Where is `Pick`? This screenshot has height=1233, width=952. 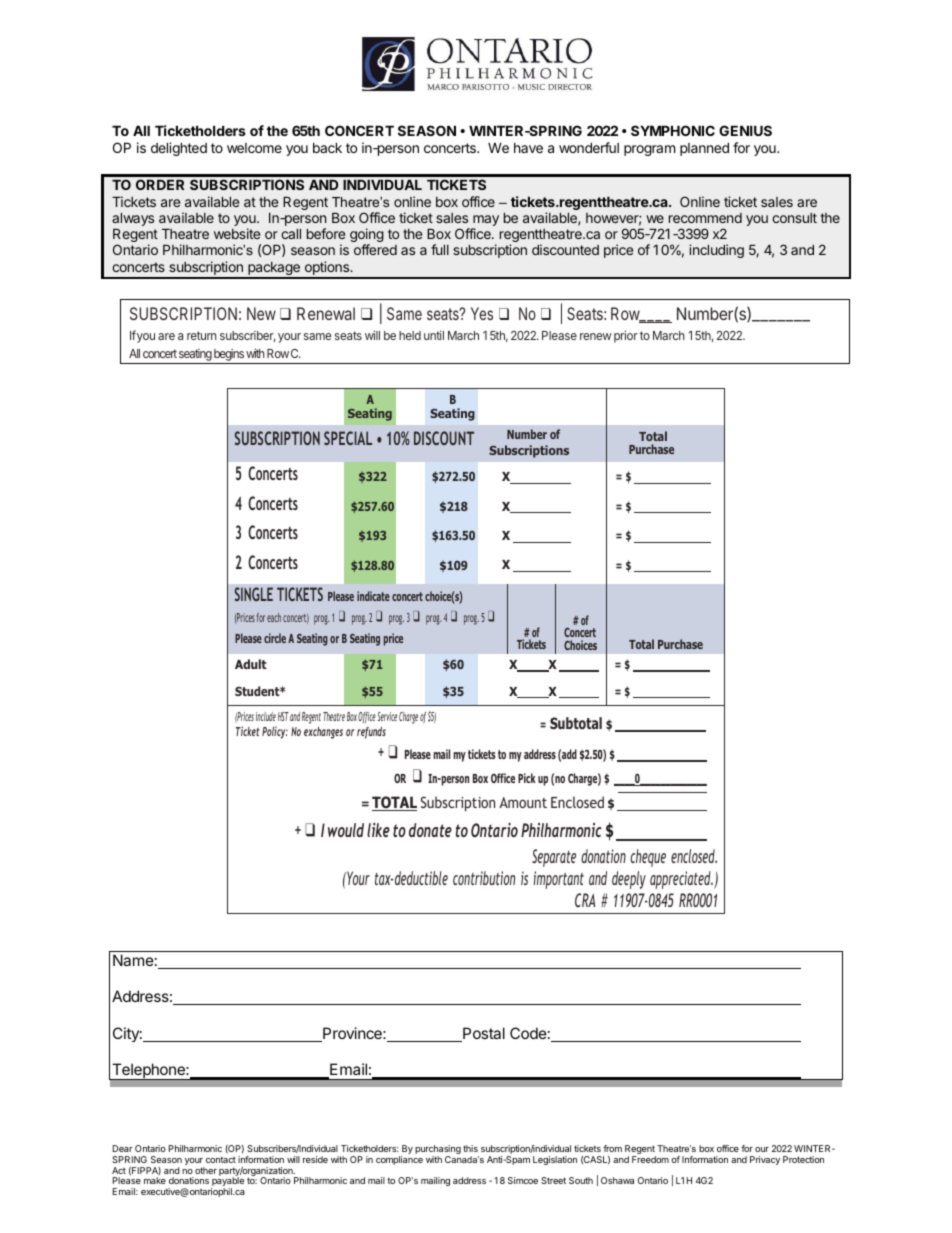 Pick is located at coordinates (527, 778).
